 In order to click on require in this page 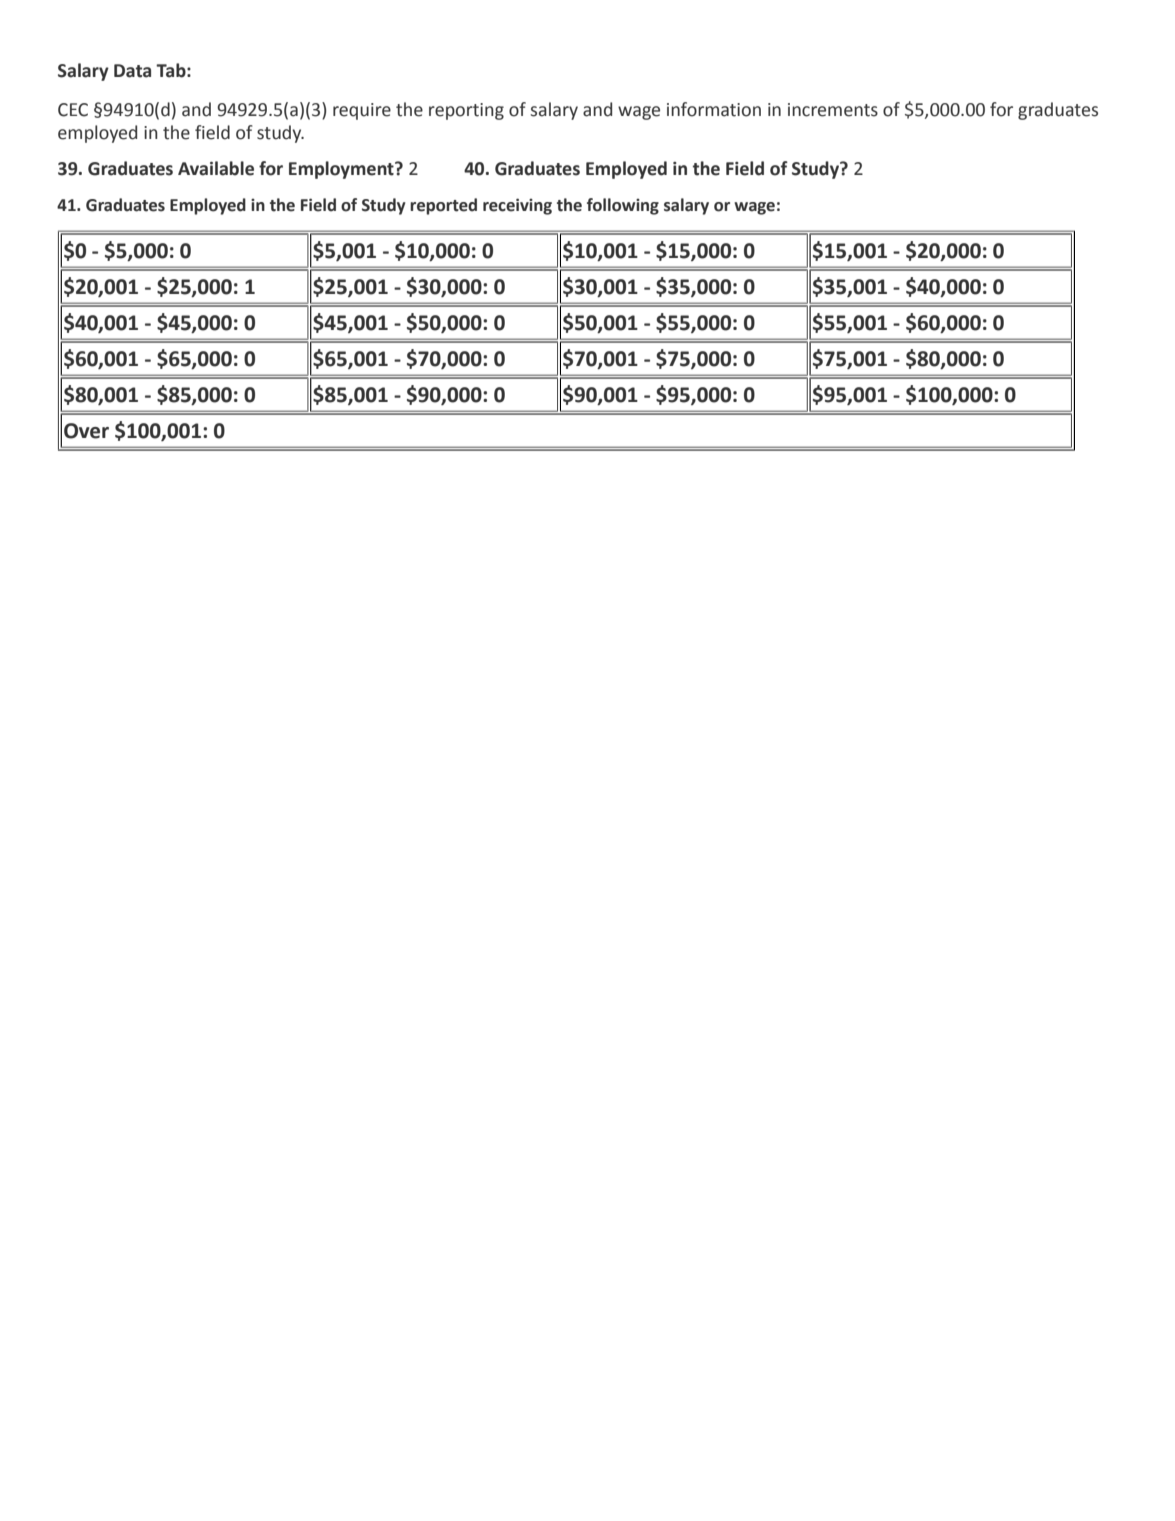, I will do `click(362, 111)`.
